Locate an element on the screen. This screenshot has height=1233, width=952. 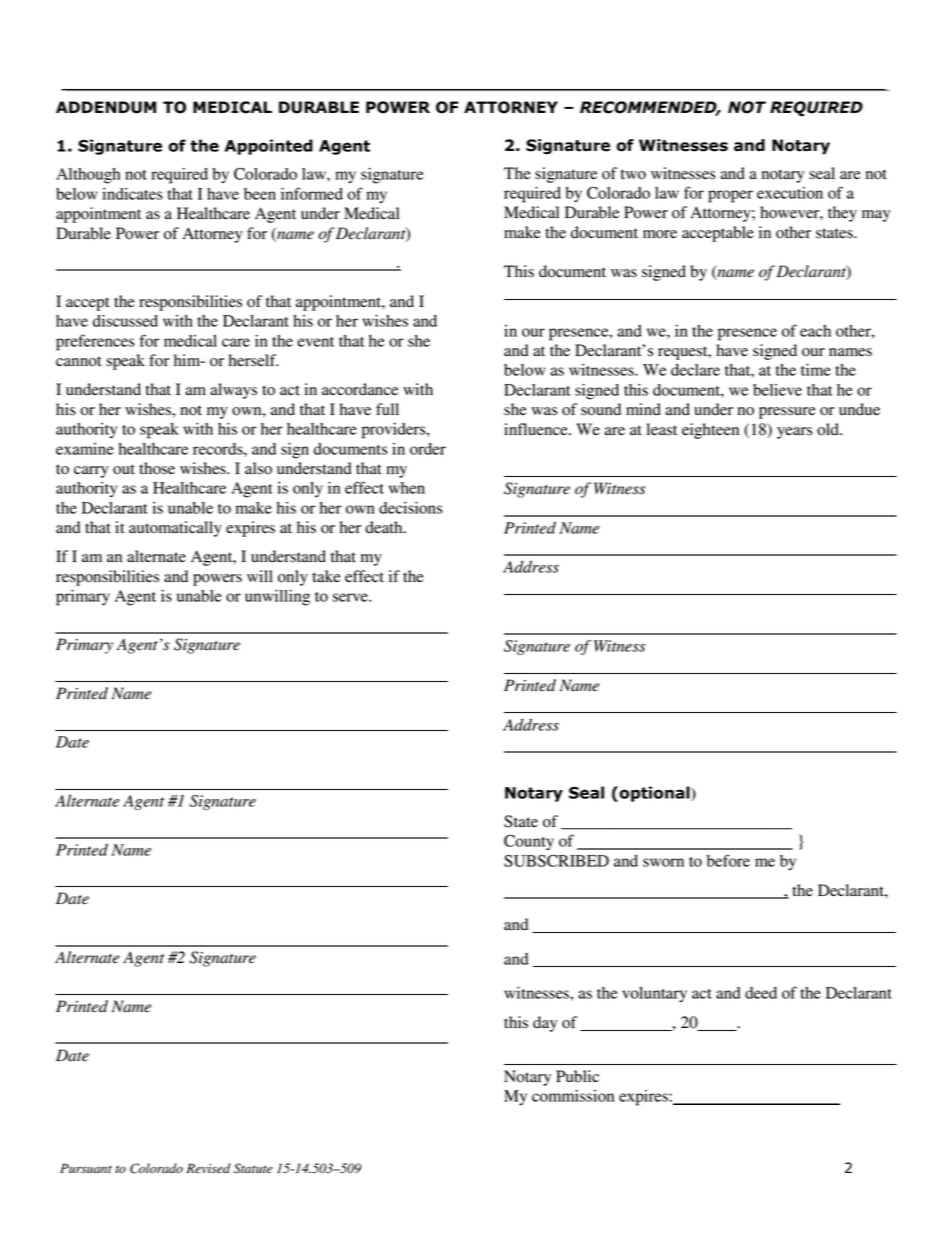
County is located at coordinates (529, 842).
